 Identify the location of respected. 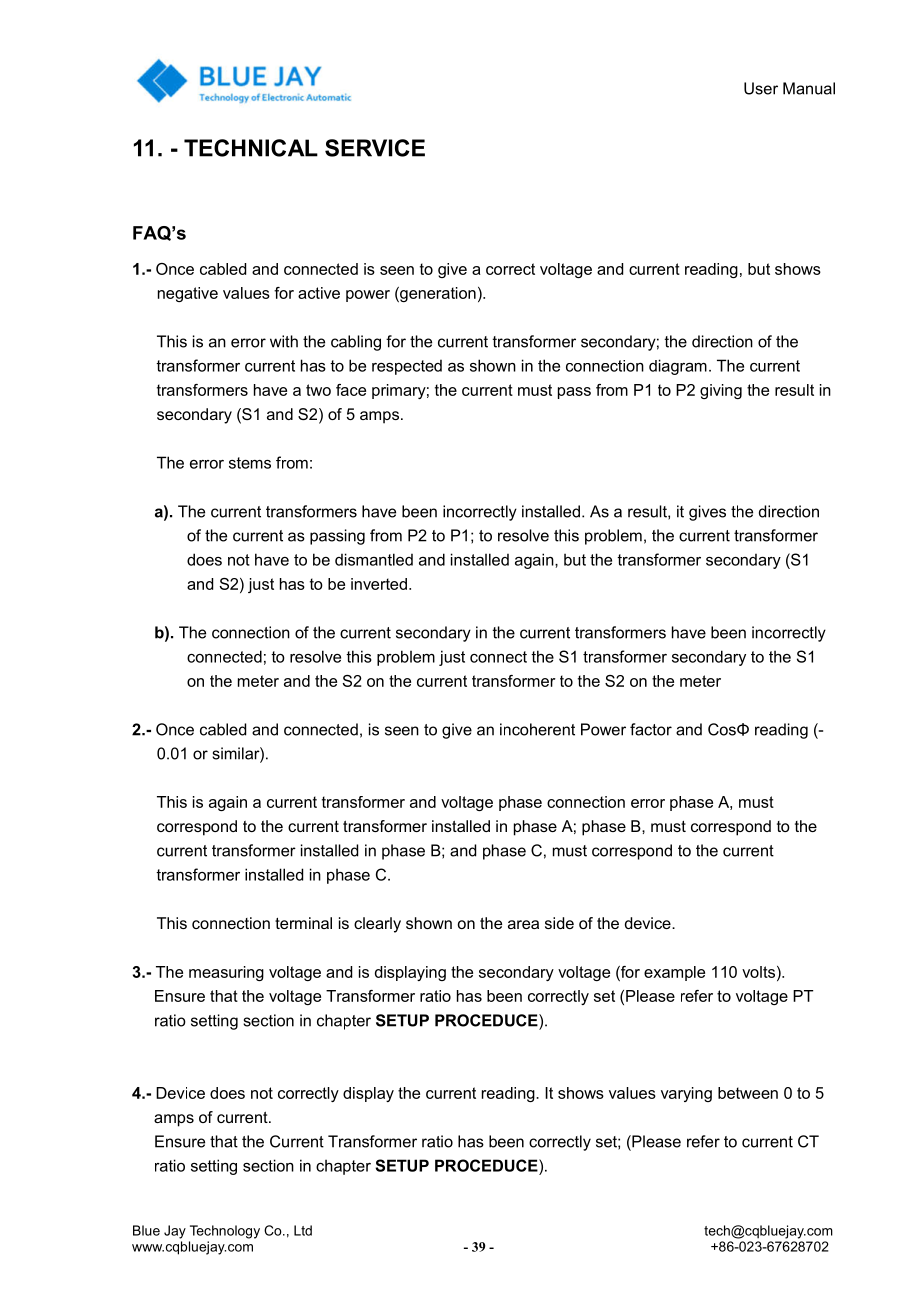
(407, 367).
